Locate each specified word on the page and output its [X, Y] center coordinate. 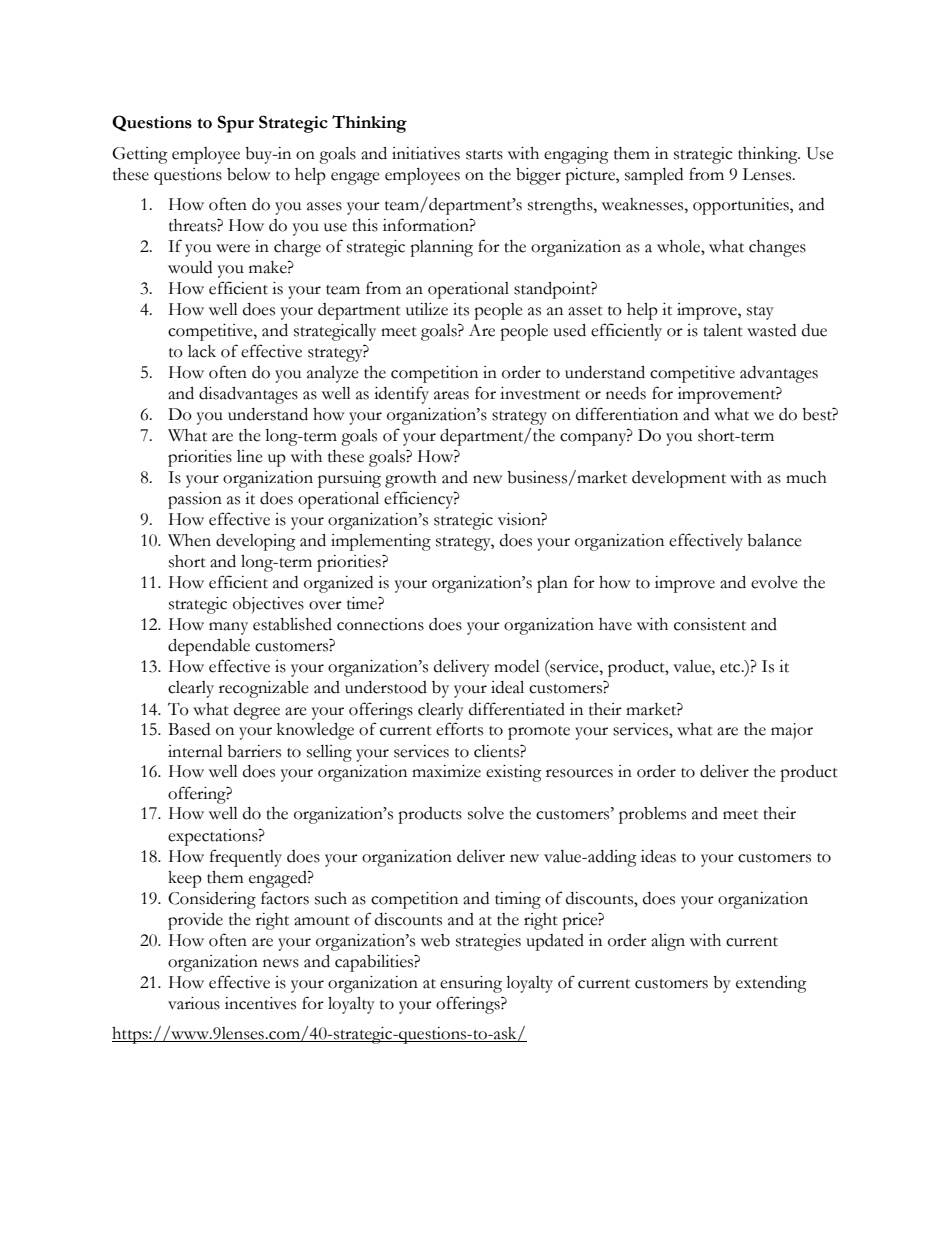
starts [484, 155]
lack [202, 351]
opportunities [742, 206]
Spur [236, 124]
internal [195, 751]
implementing [381, 542]
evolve [774, 582]
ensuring [471, 984]
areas [451, 395]
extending [771, 984]
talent [723, 330]
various [194, 1003]
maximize [446, 771]
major [792, 731]
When [189, 540]
